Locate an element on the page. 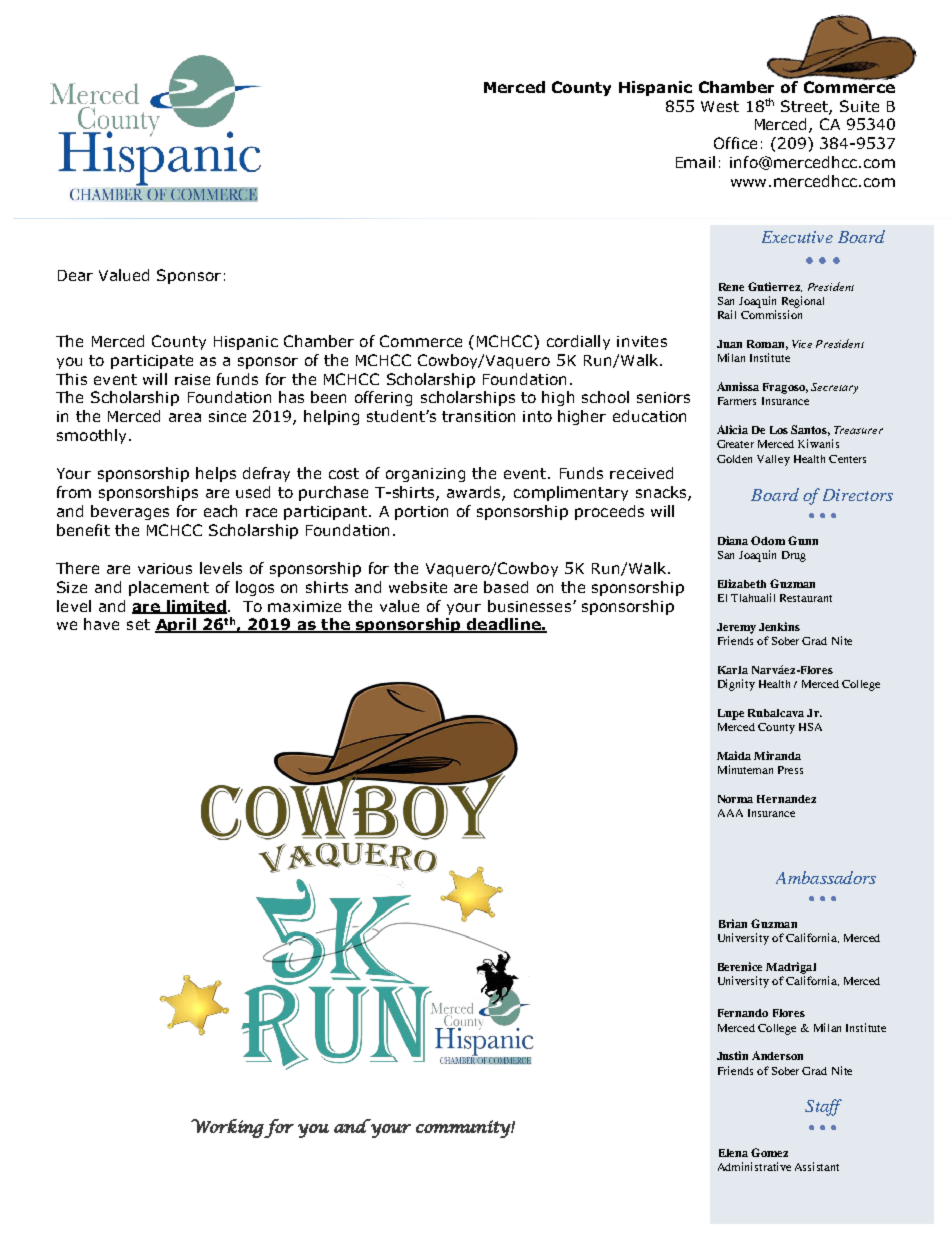 Image resolution: width=952 pixels, height=1233 pixels. helps is located at coordinates (216, 474).
